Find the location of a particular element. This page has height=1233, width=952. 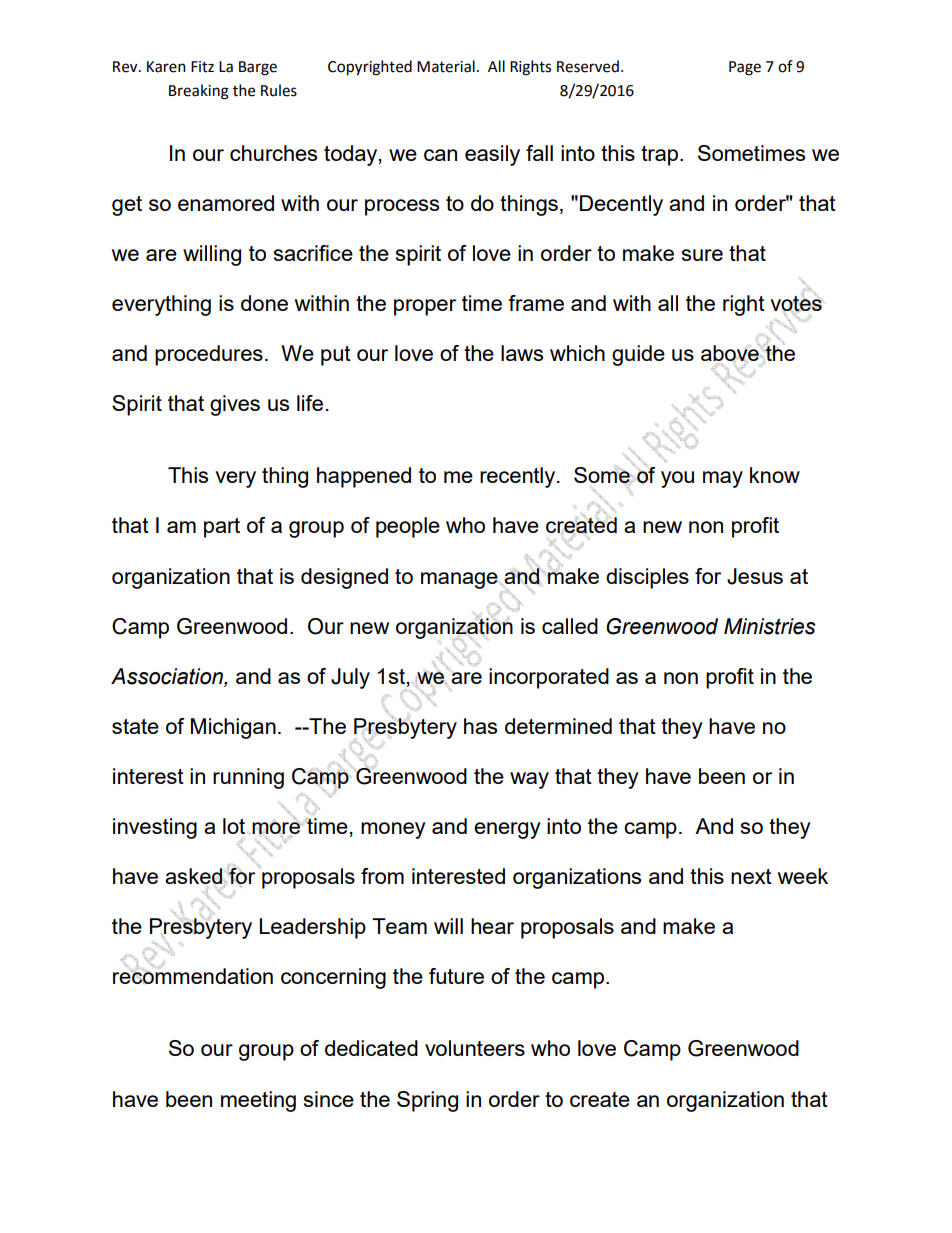

Material is located at coordinates (446, 66).
